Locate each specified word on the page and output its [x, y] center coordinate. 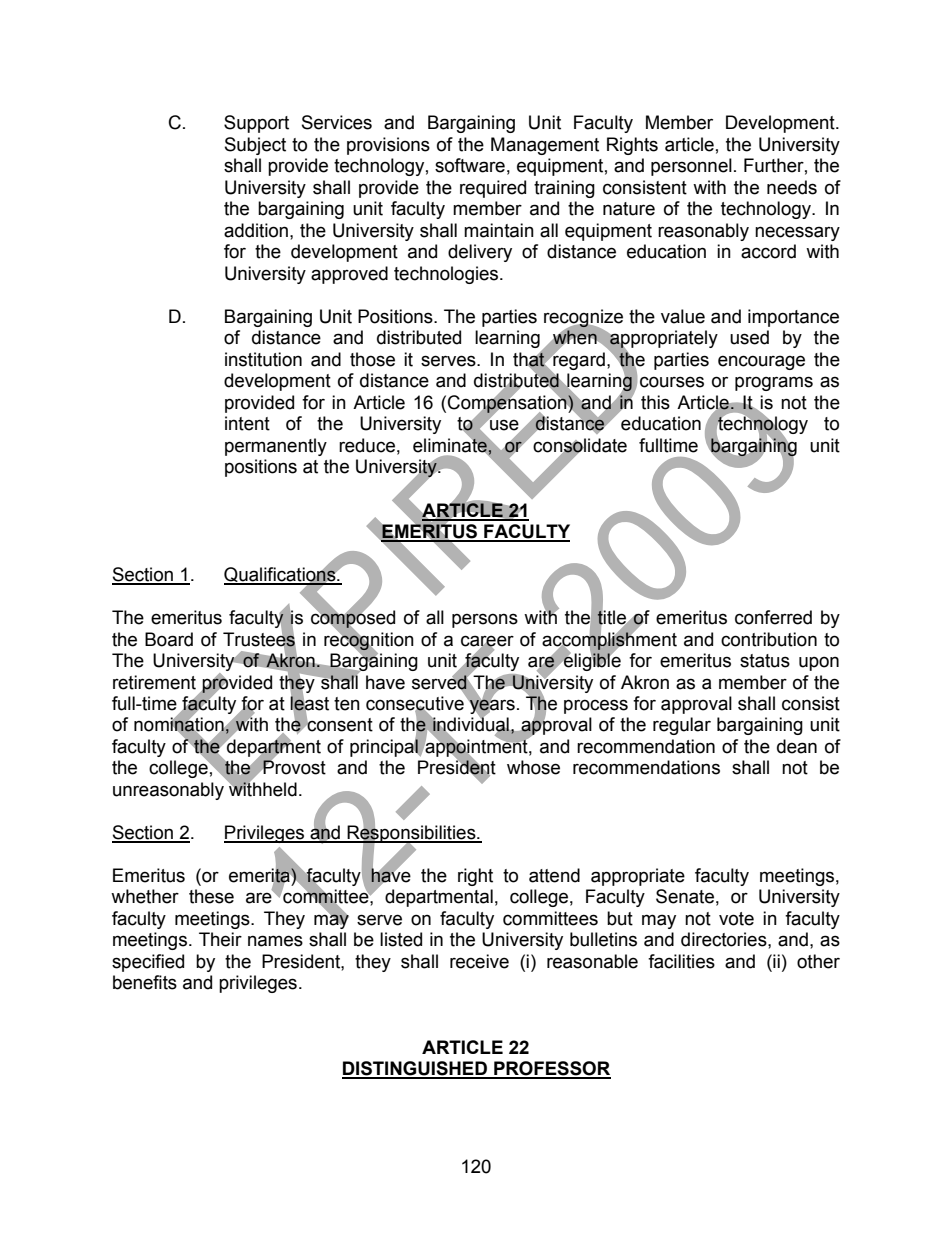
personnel [691, 167]
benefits [145, 982]
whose [533, 767]
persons [485, 620]
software [470, 165]
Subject [255, 146]
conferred [773, 617]
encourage [761, 362]
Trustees [259, 639]
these [211, 896]
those [372, 359]
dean [797, 746]
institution [263, 359]
